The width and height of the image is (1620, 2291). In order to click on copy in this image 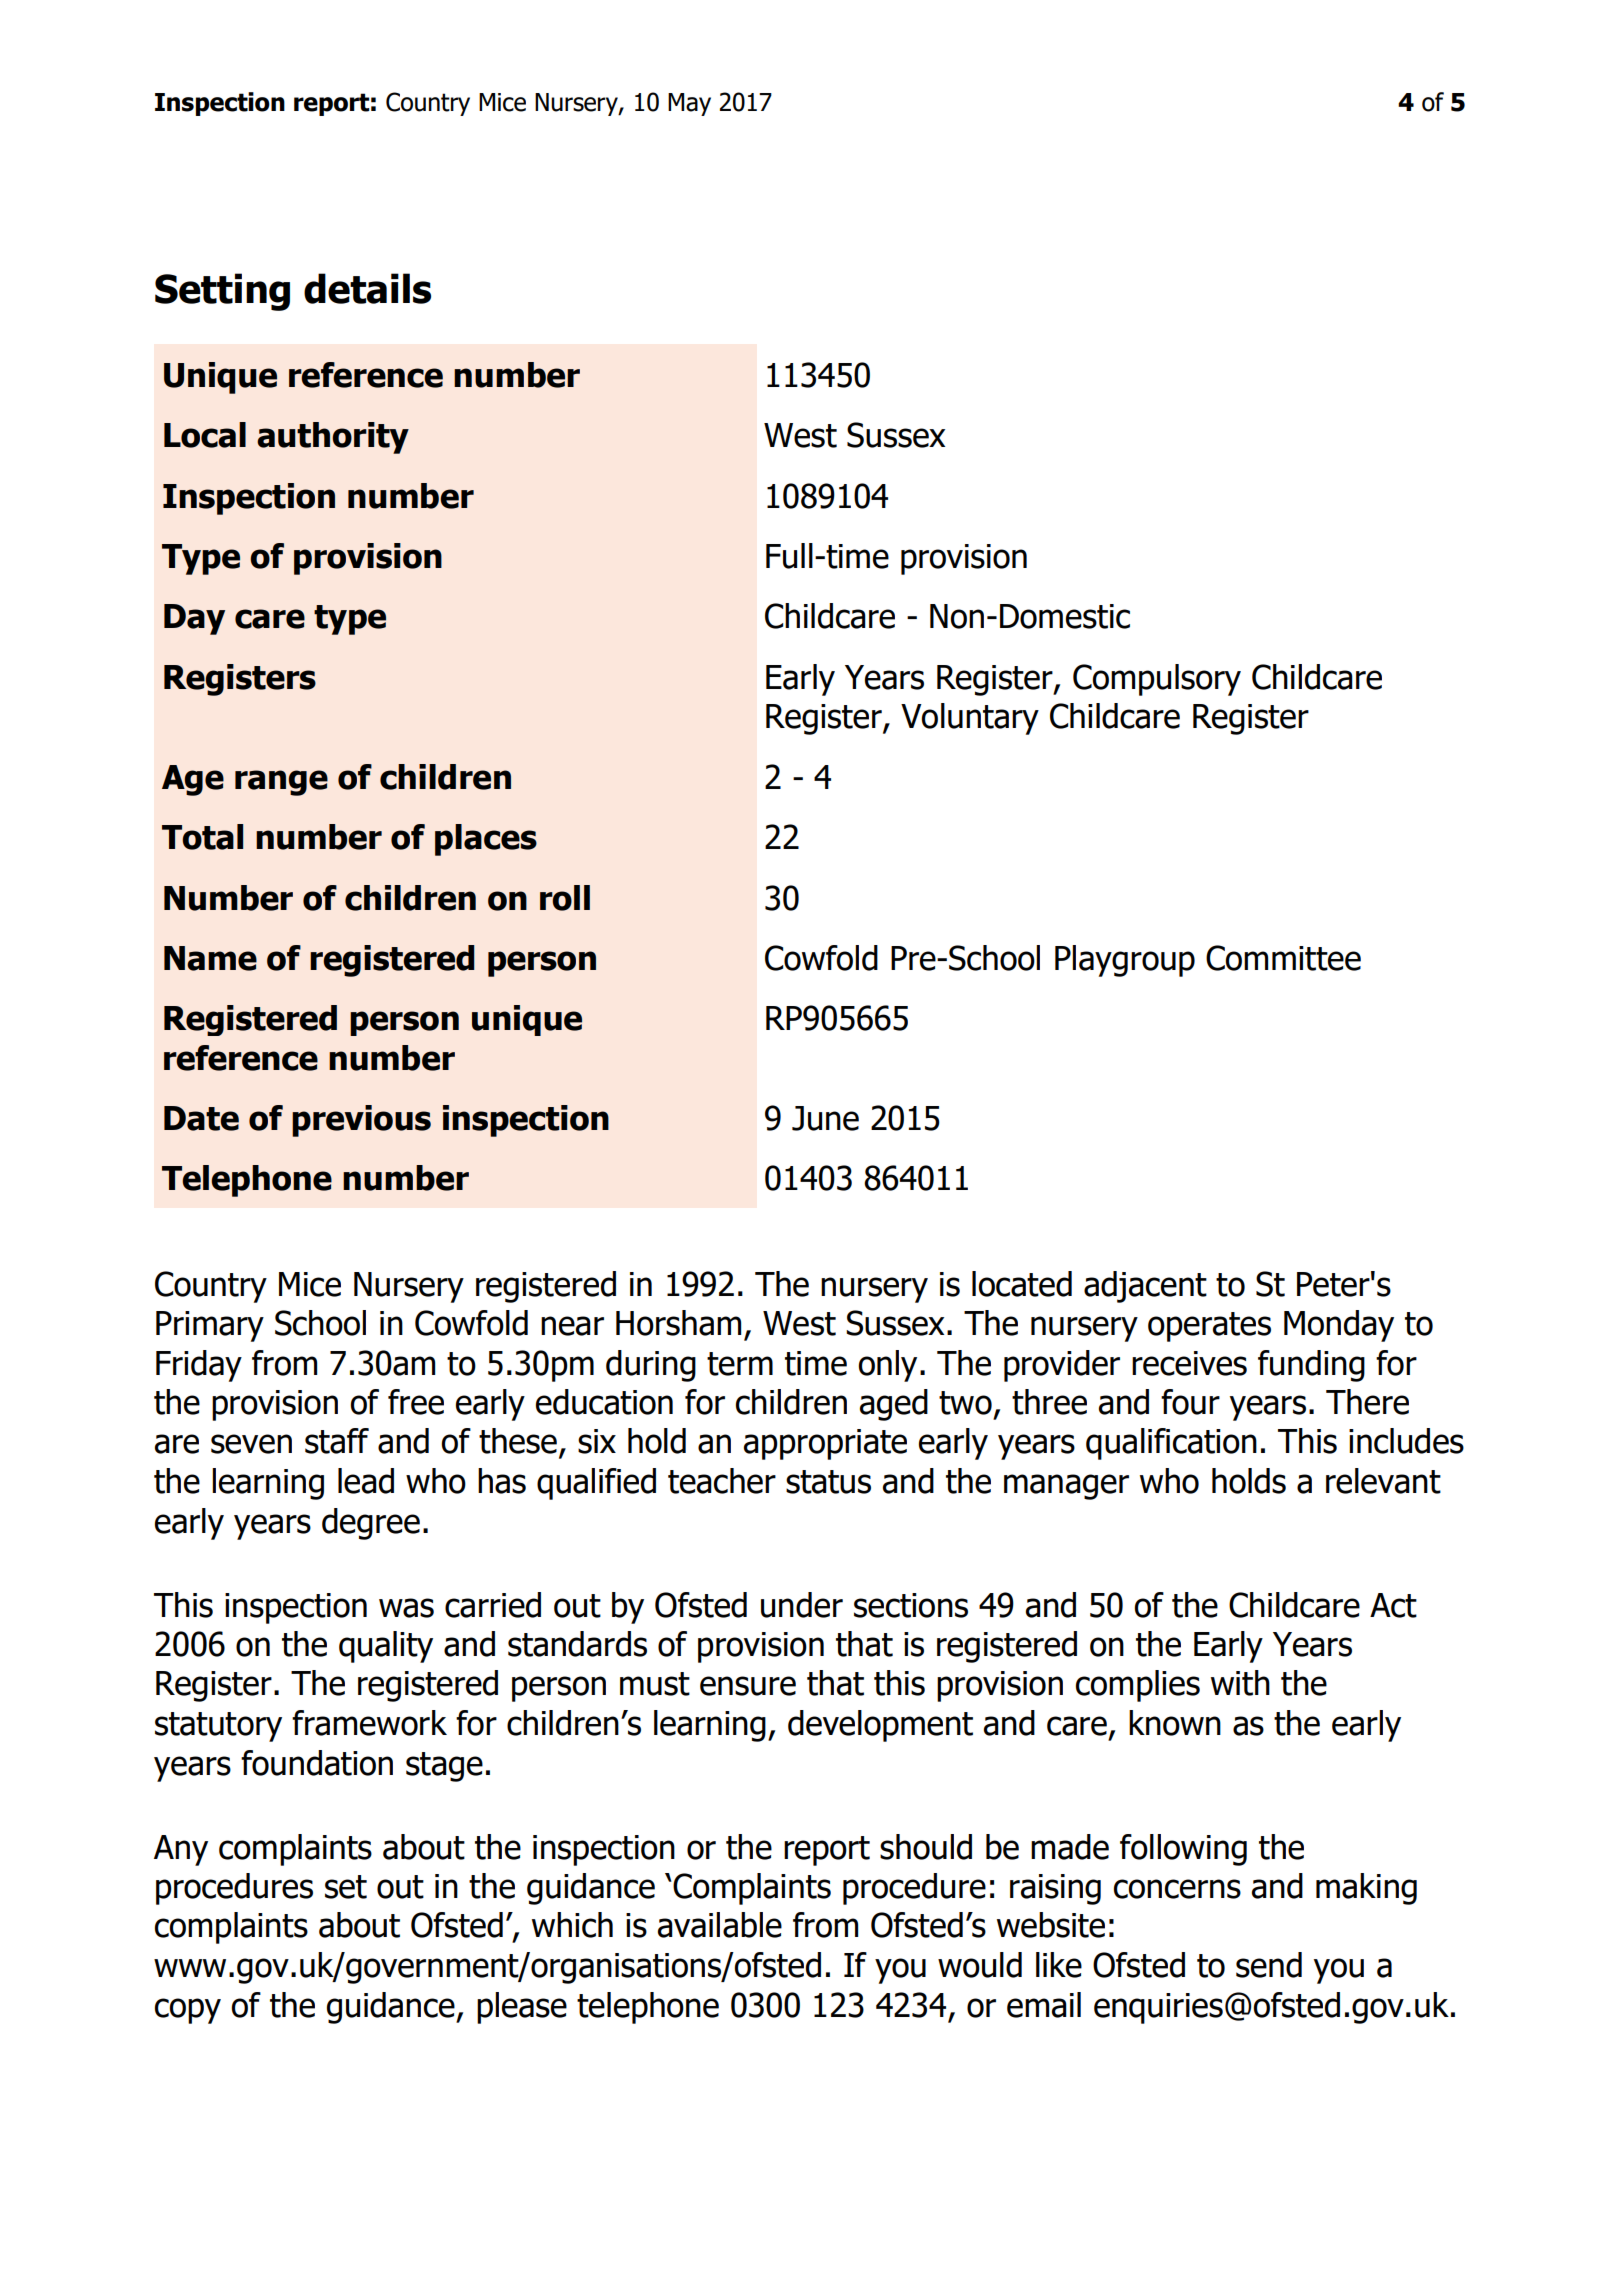, I will do `click(188, 2011)`.
